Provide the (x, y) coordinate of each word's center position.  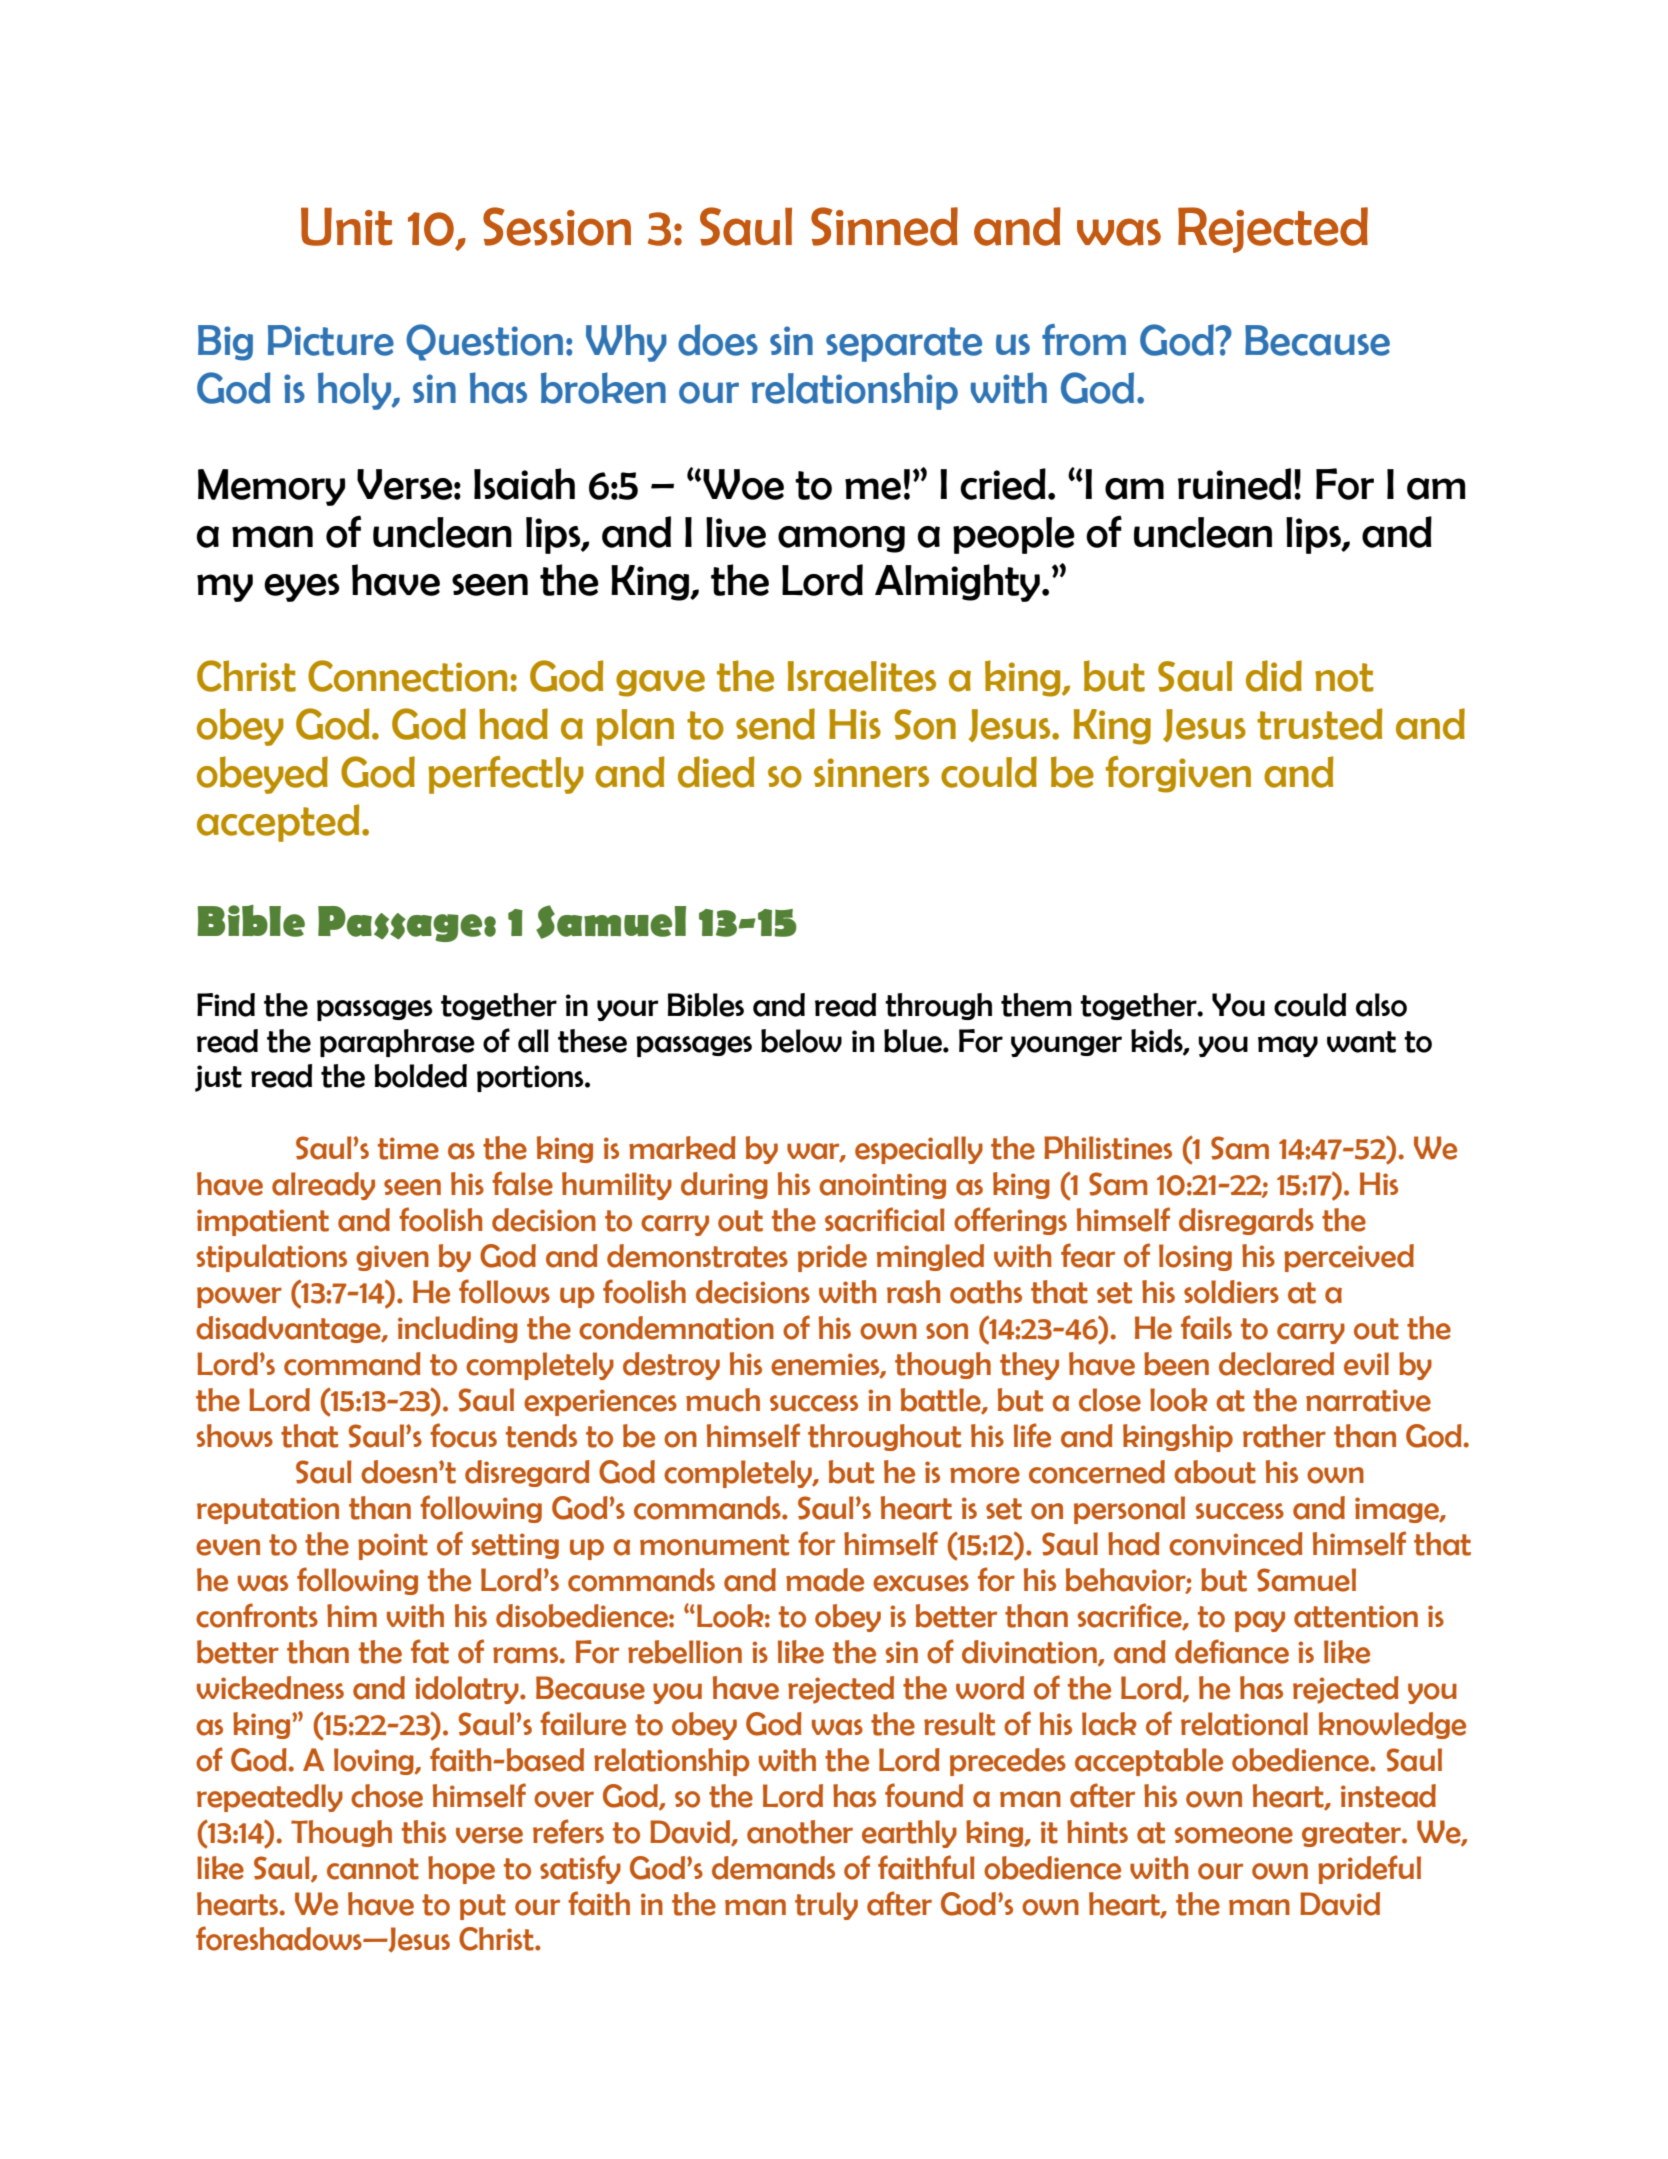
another (800, 1832)
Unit (347, 226)
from (1084, 340)
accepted (278, 823)
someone (1233, 1835)
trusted (1319, 724)
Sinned (884, 226)
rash (913, 1292)
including (458, 1329)
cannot (373, 1869)
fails (1206, 1327)
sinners (871, 773)
